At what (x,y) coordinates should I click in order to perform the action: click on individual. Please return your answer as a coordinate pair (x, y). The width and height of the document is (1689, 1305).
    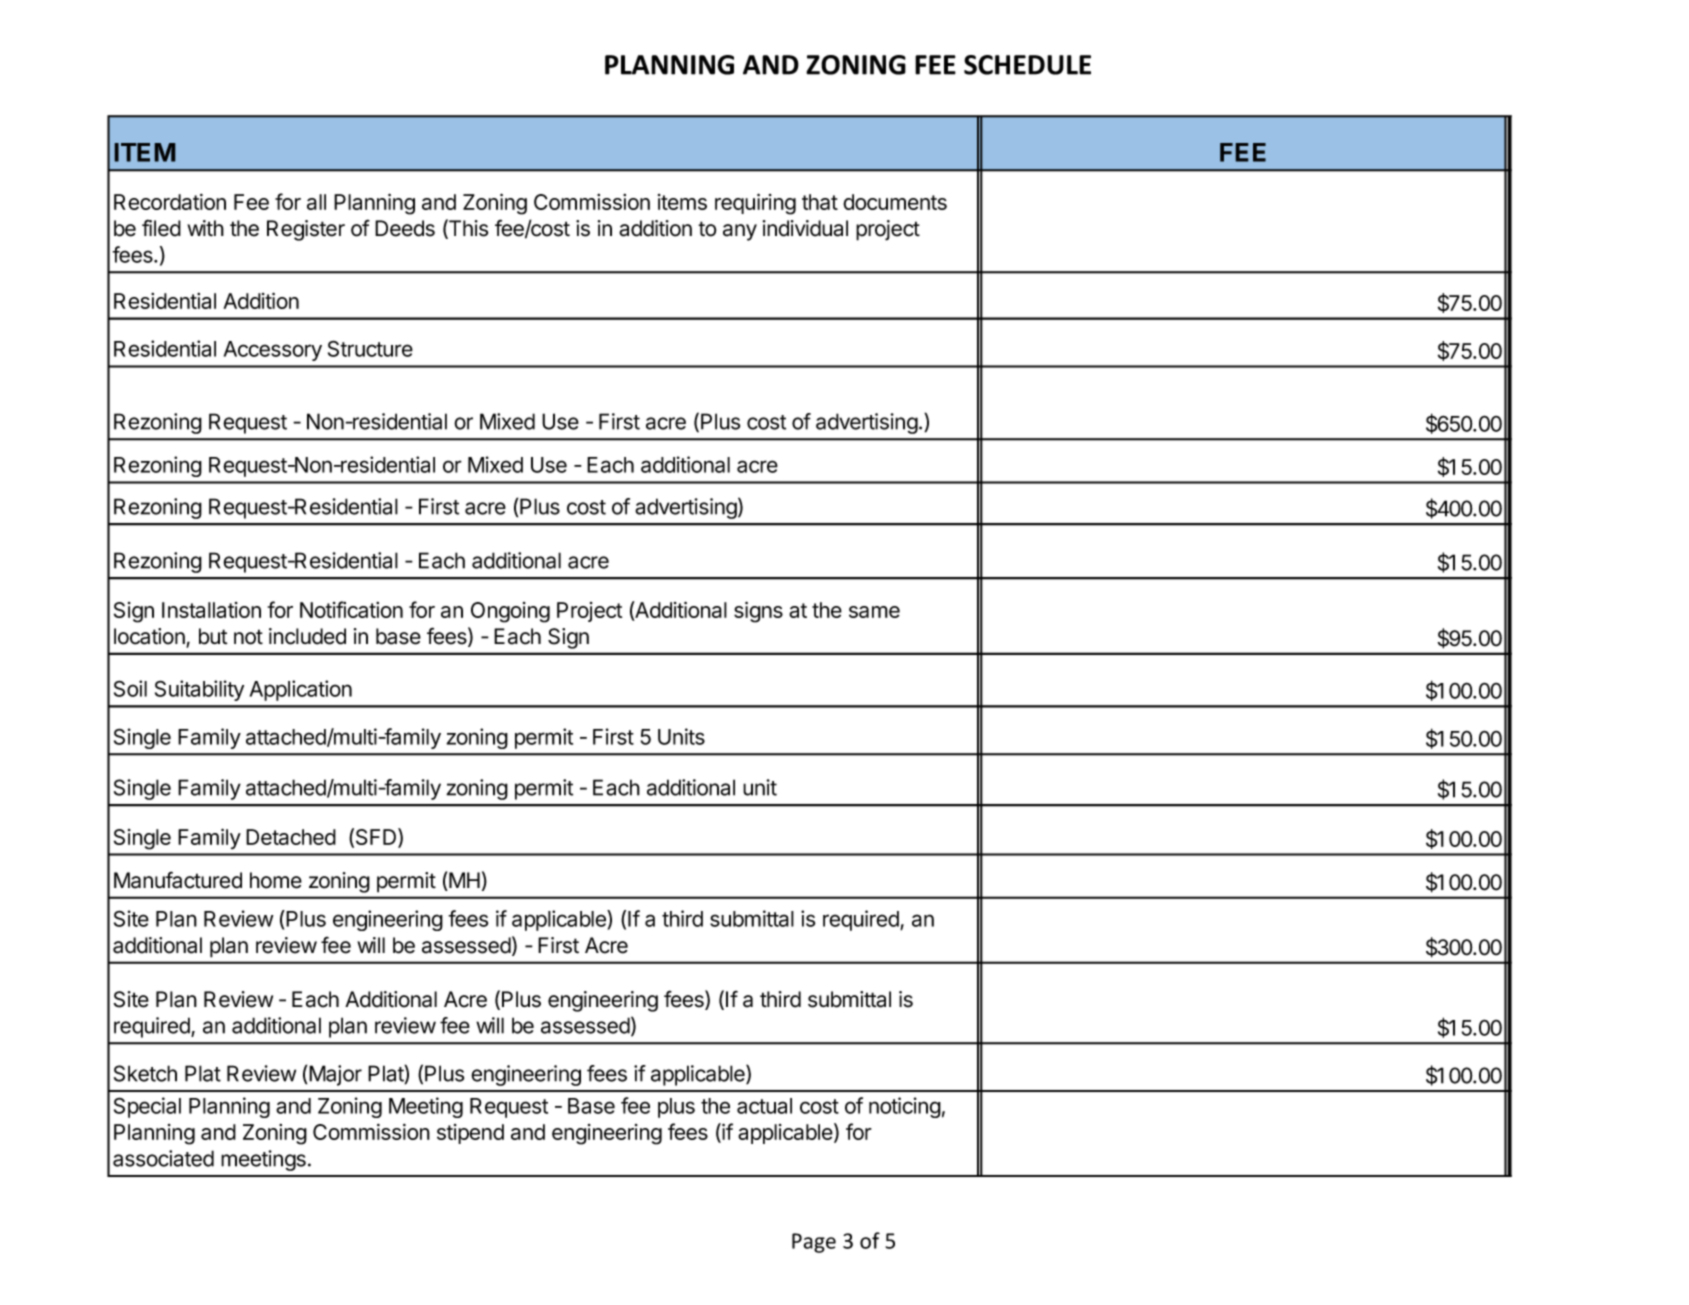
    Looking at the image, I should click on (805, 228).
